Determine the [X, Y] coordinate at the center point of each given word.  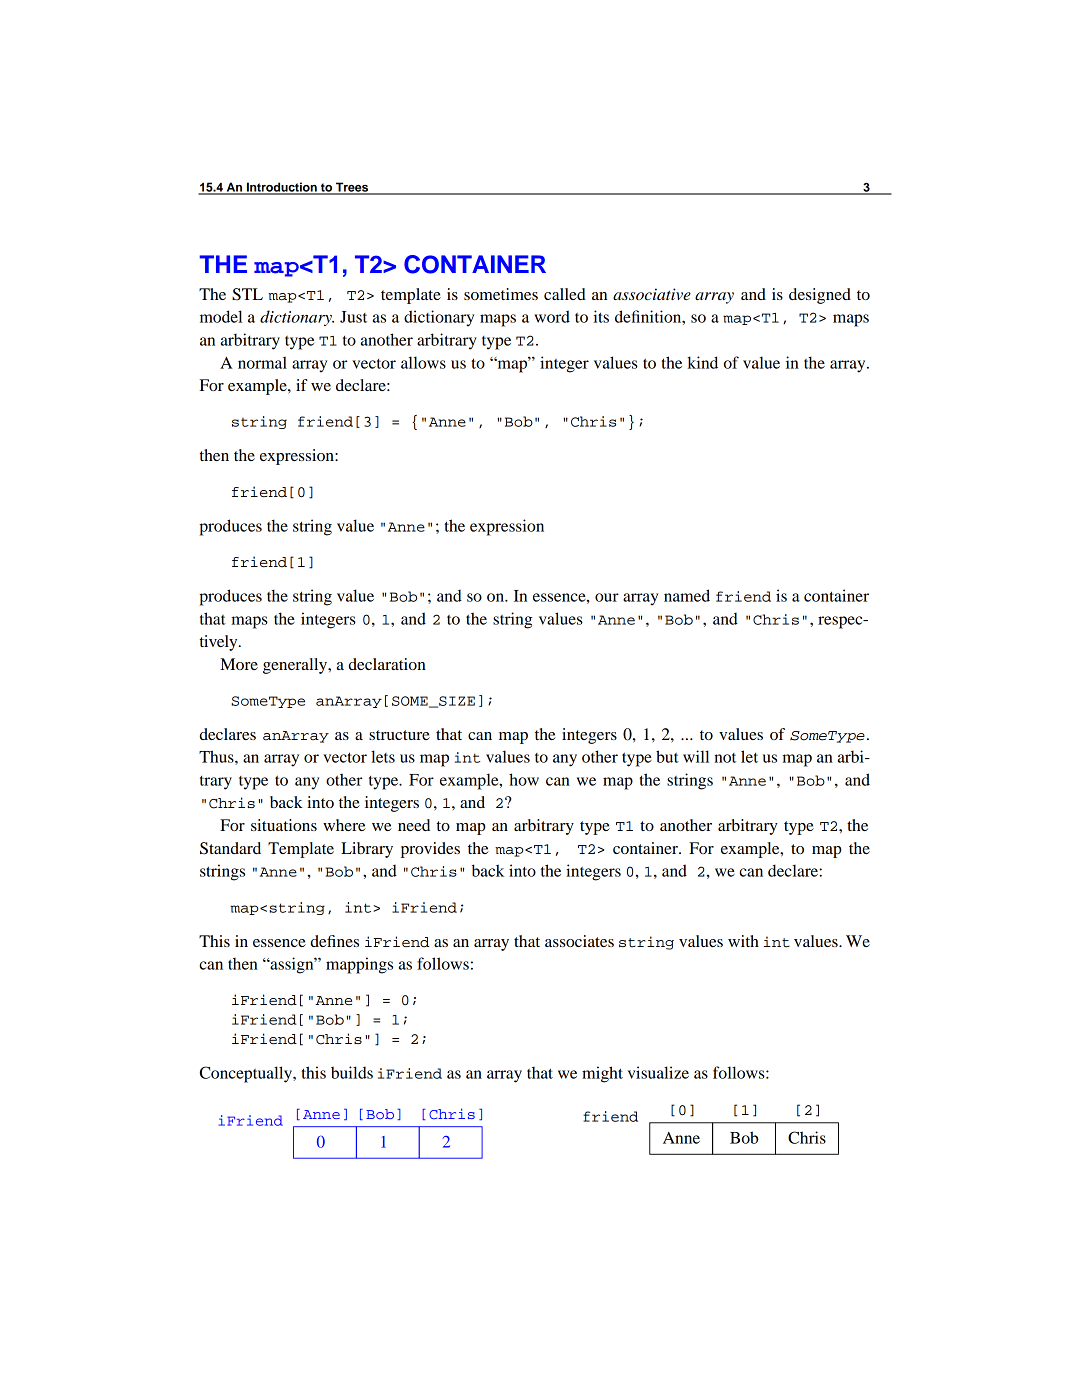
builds [352, 1072]
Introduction [282, 188]
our [607, 597]
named [687, 595]
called [565, 294]
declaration [387, 664]
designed [820, 296]
